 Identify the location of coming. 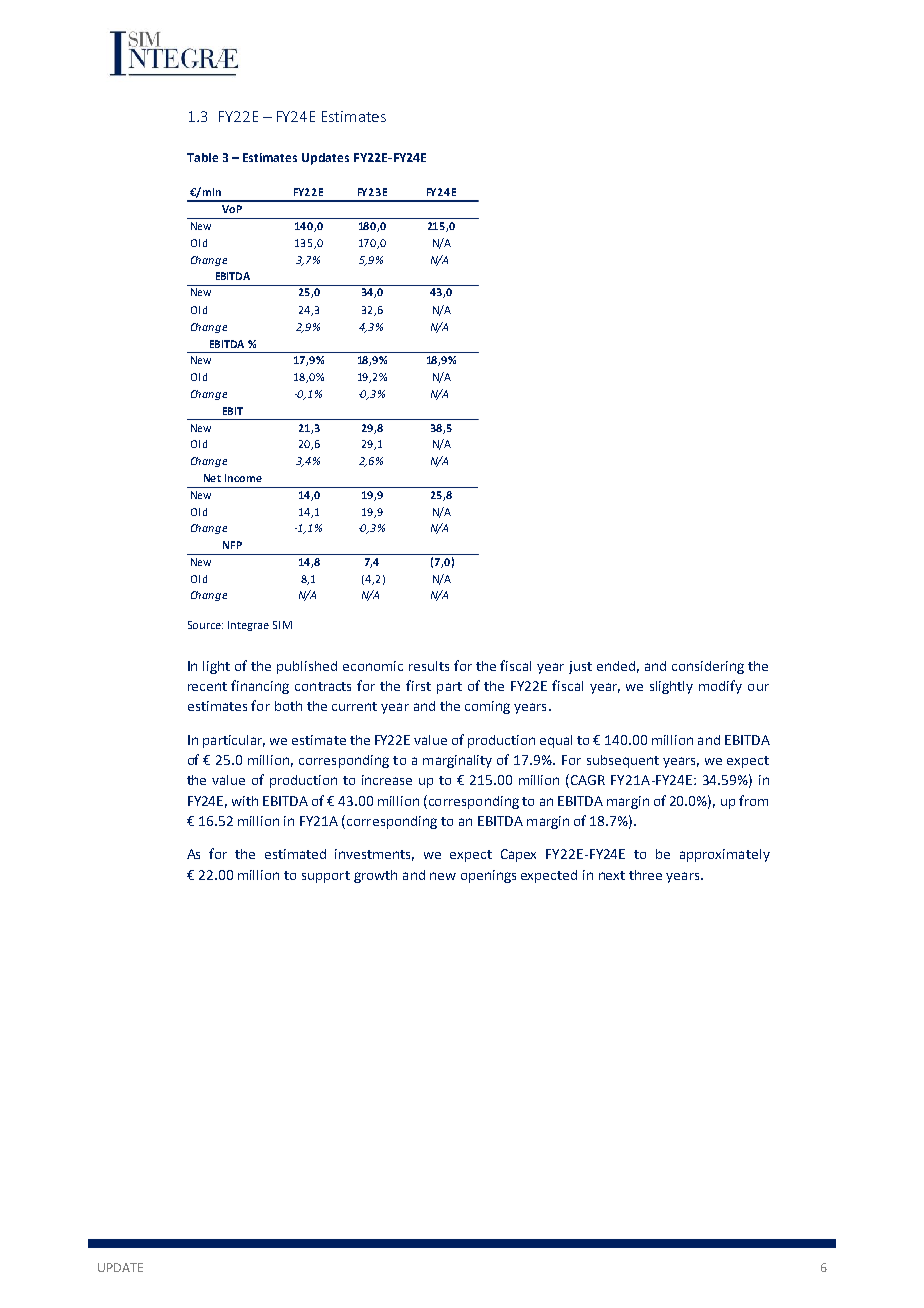
(487, 707).
